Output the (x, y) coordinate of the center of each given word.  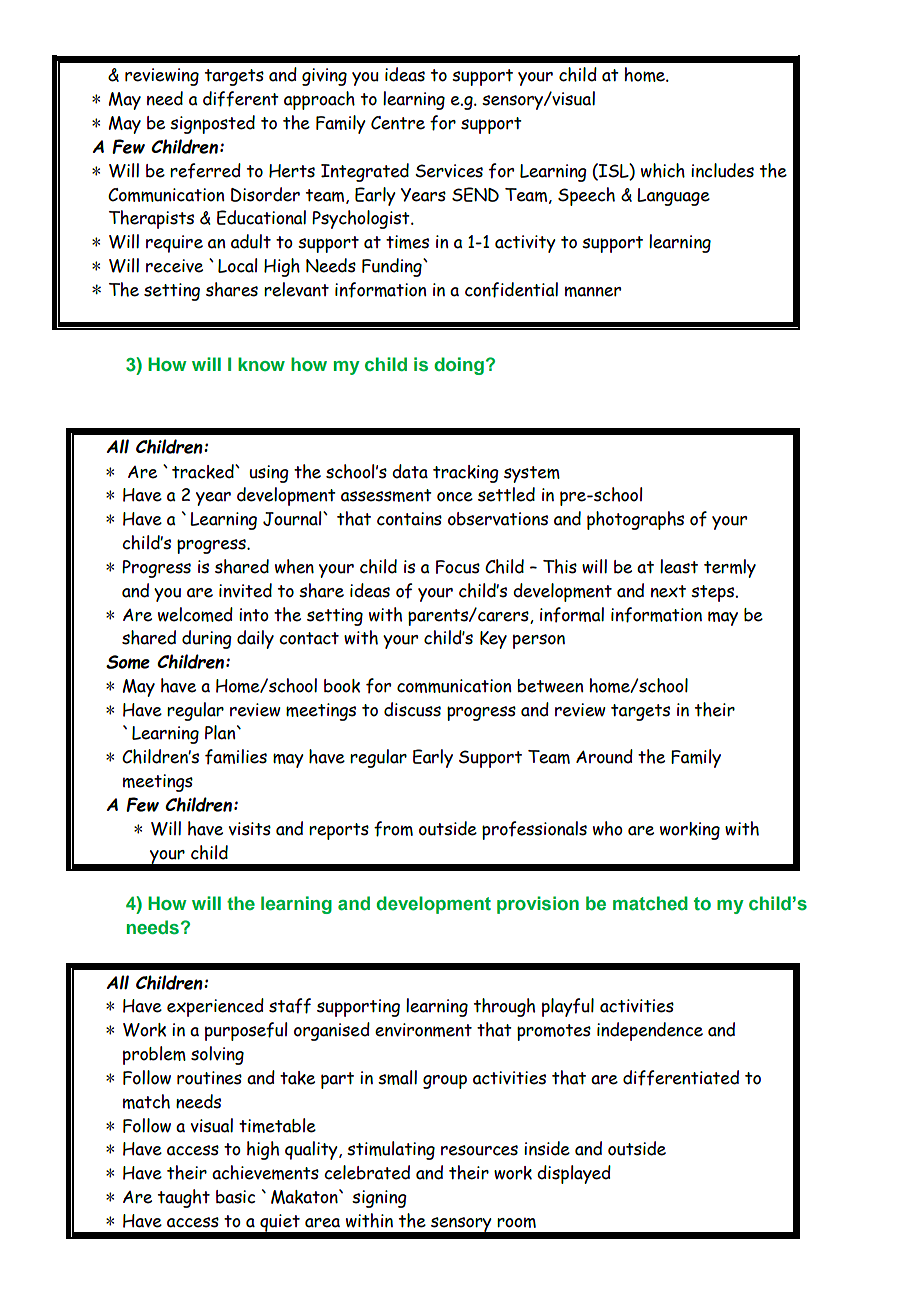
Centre (398, 123)
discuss (412, 709)
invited (245, 590)
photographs (635, 520)
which (663, 170)
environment (423, 1030)
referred (205, 171)
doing (459, 366)
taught (184, 1198)
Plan (221, 732)
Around (604, 756)
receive (174, 266)
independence (650, 1031)
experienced (215, 1007)
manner (593, 291)
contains (409, 519)
